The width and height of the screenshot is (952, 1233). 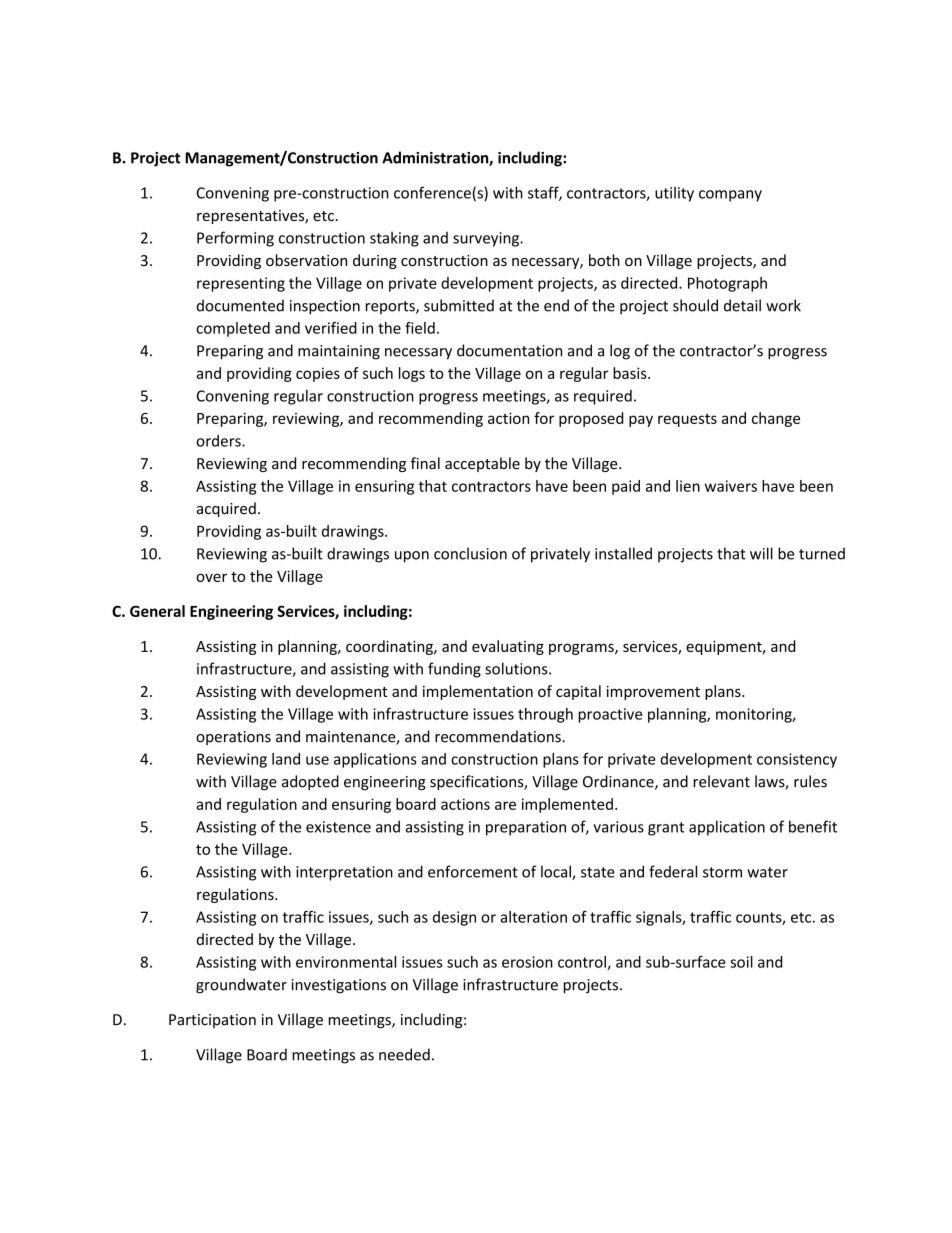 I want to click on Participation, so click(x=212, y=1021).
